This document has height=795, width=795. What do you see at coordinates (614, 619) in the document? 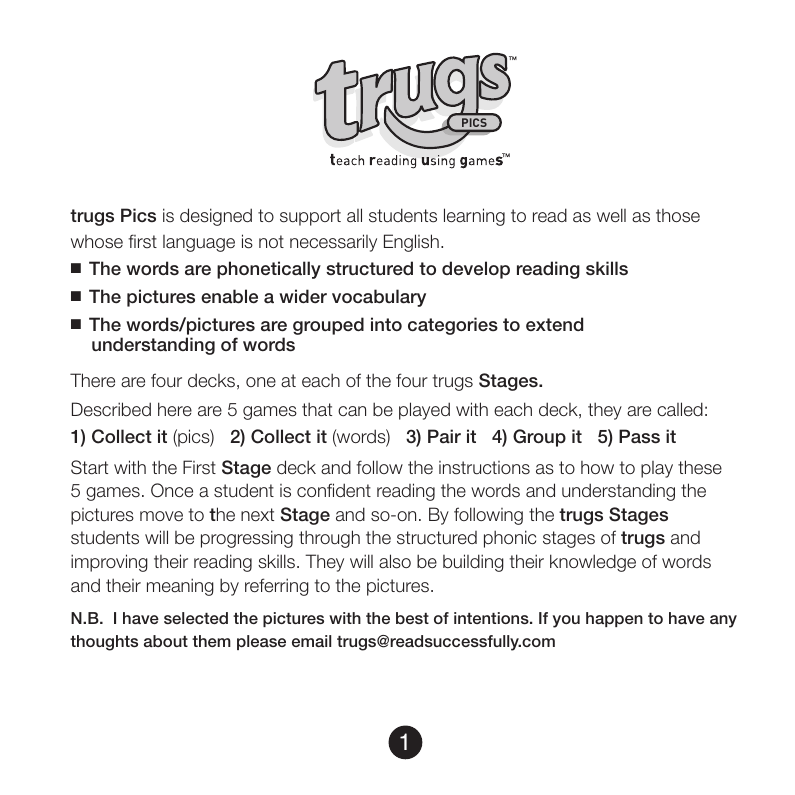
I see `happen` at bounding box center [614, 619].
